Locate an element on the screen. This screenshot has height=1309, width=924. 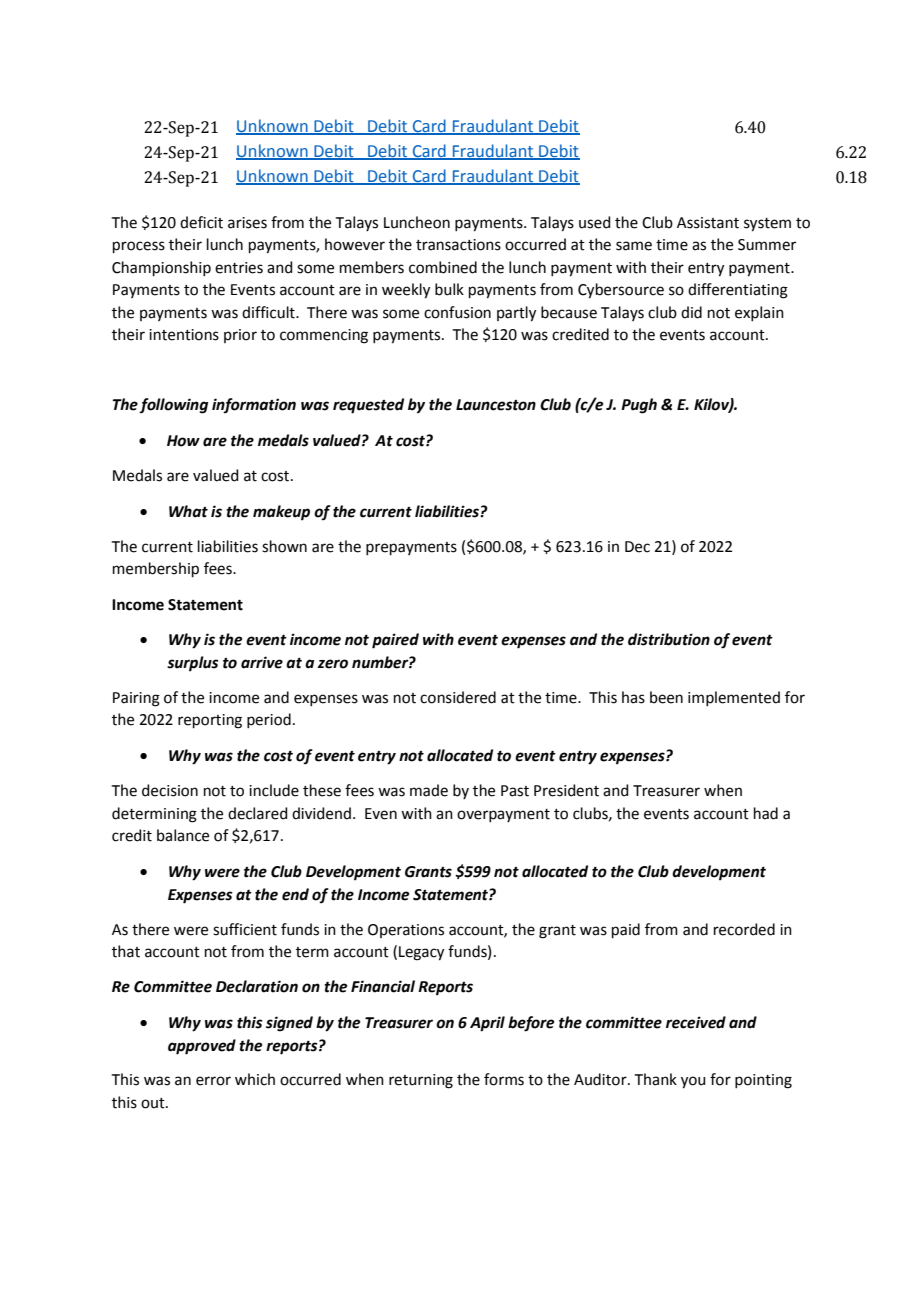
considered is located at coordinates (458, 697).
